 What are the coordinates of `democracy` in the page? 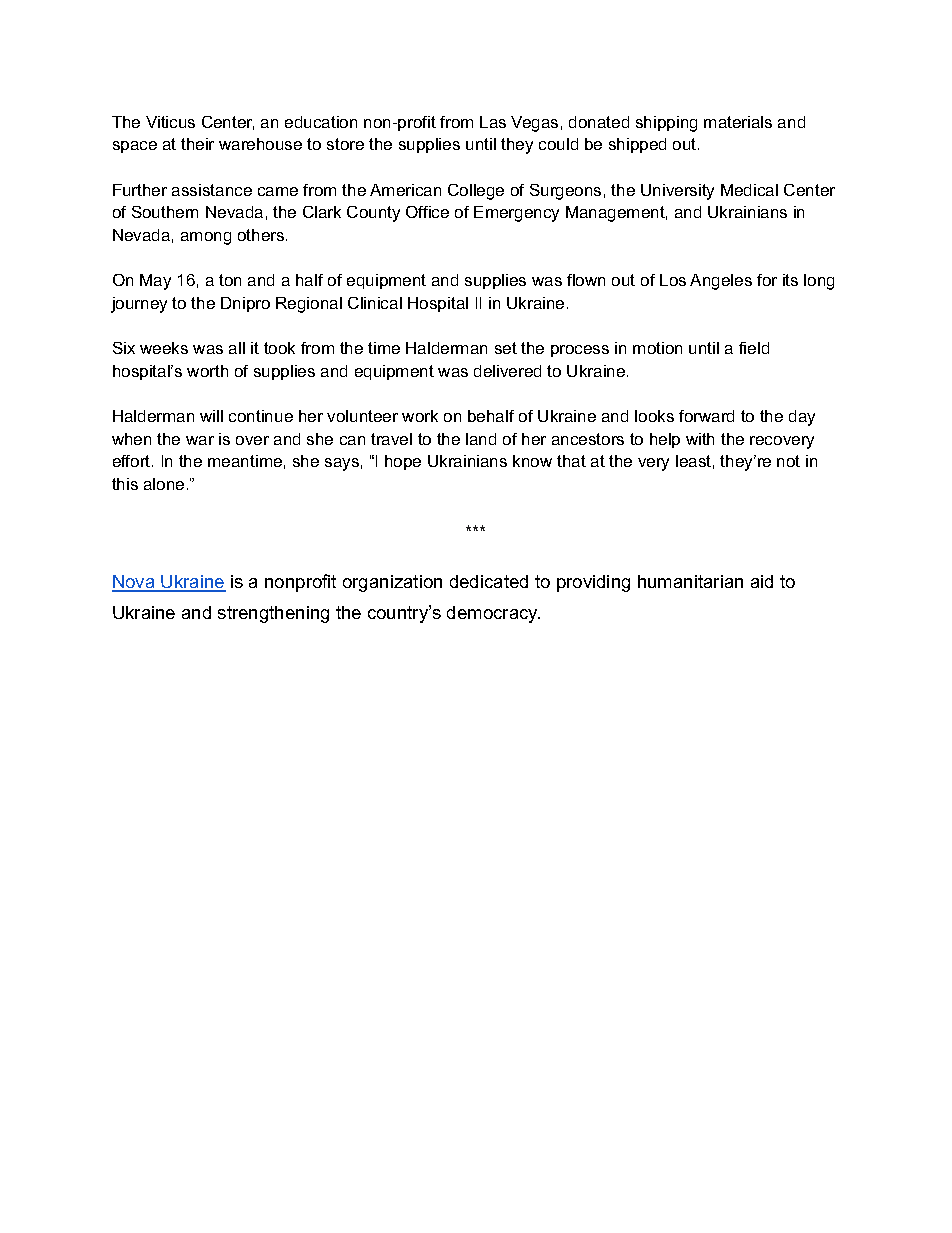 It's located at (493, 614).
